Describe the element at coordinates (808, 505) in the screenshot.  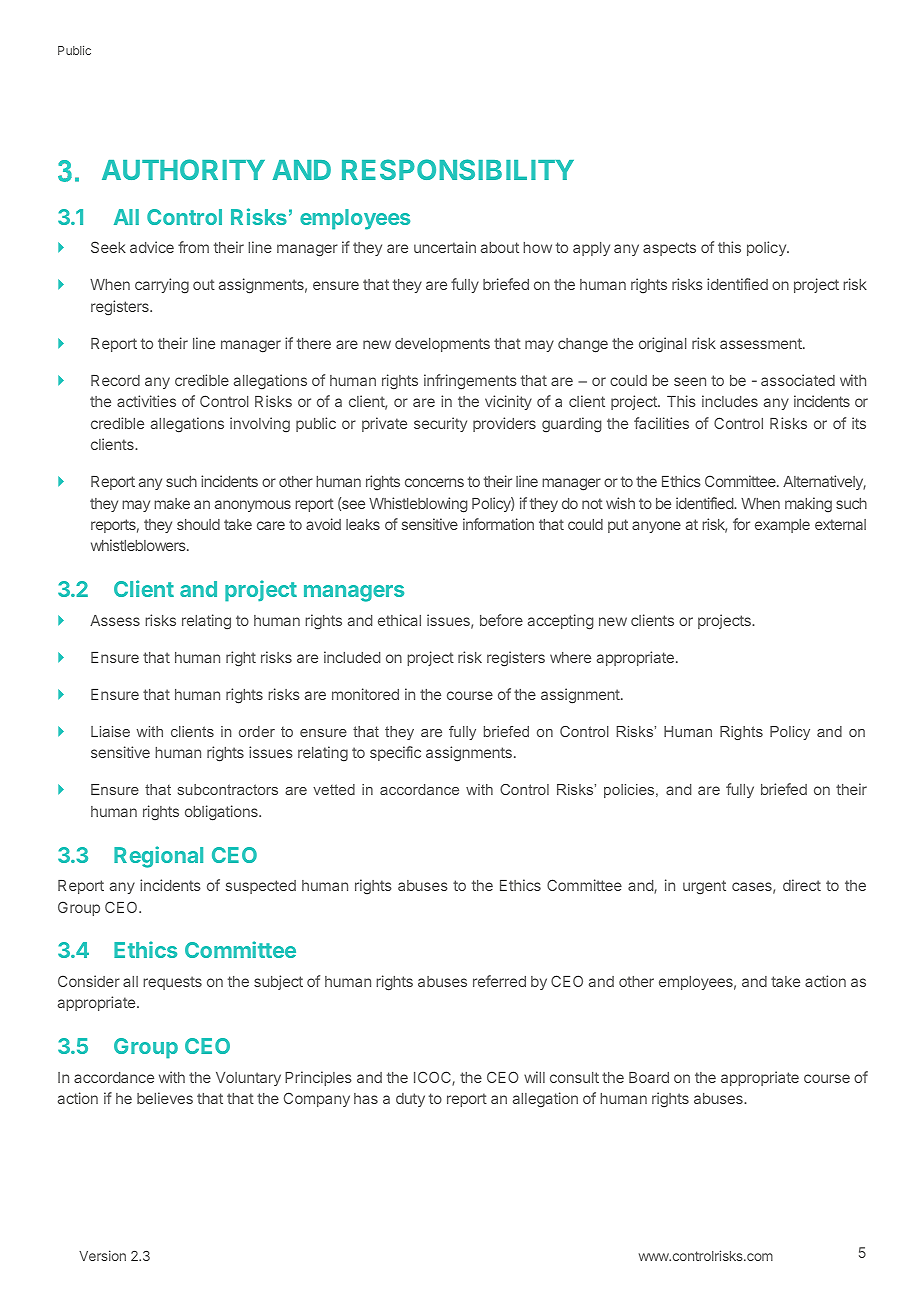
I see `making` at that location.
